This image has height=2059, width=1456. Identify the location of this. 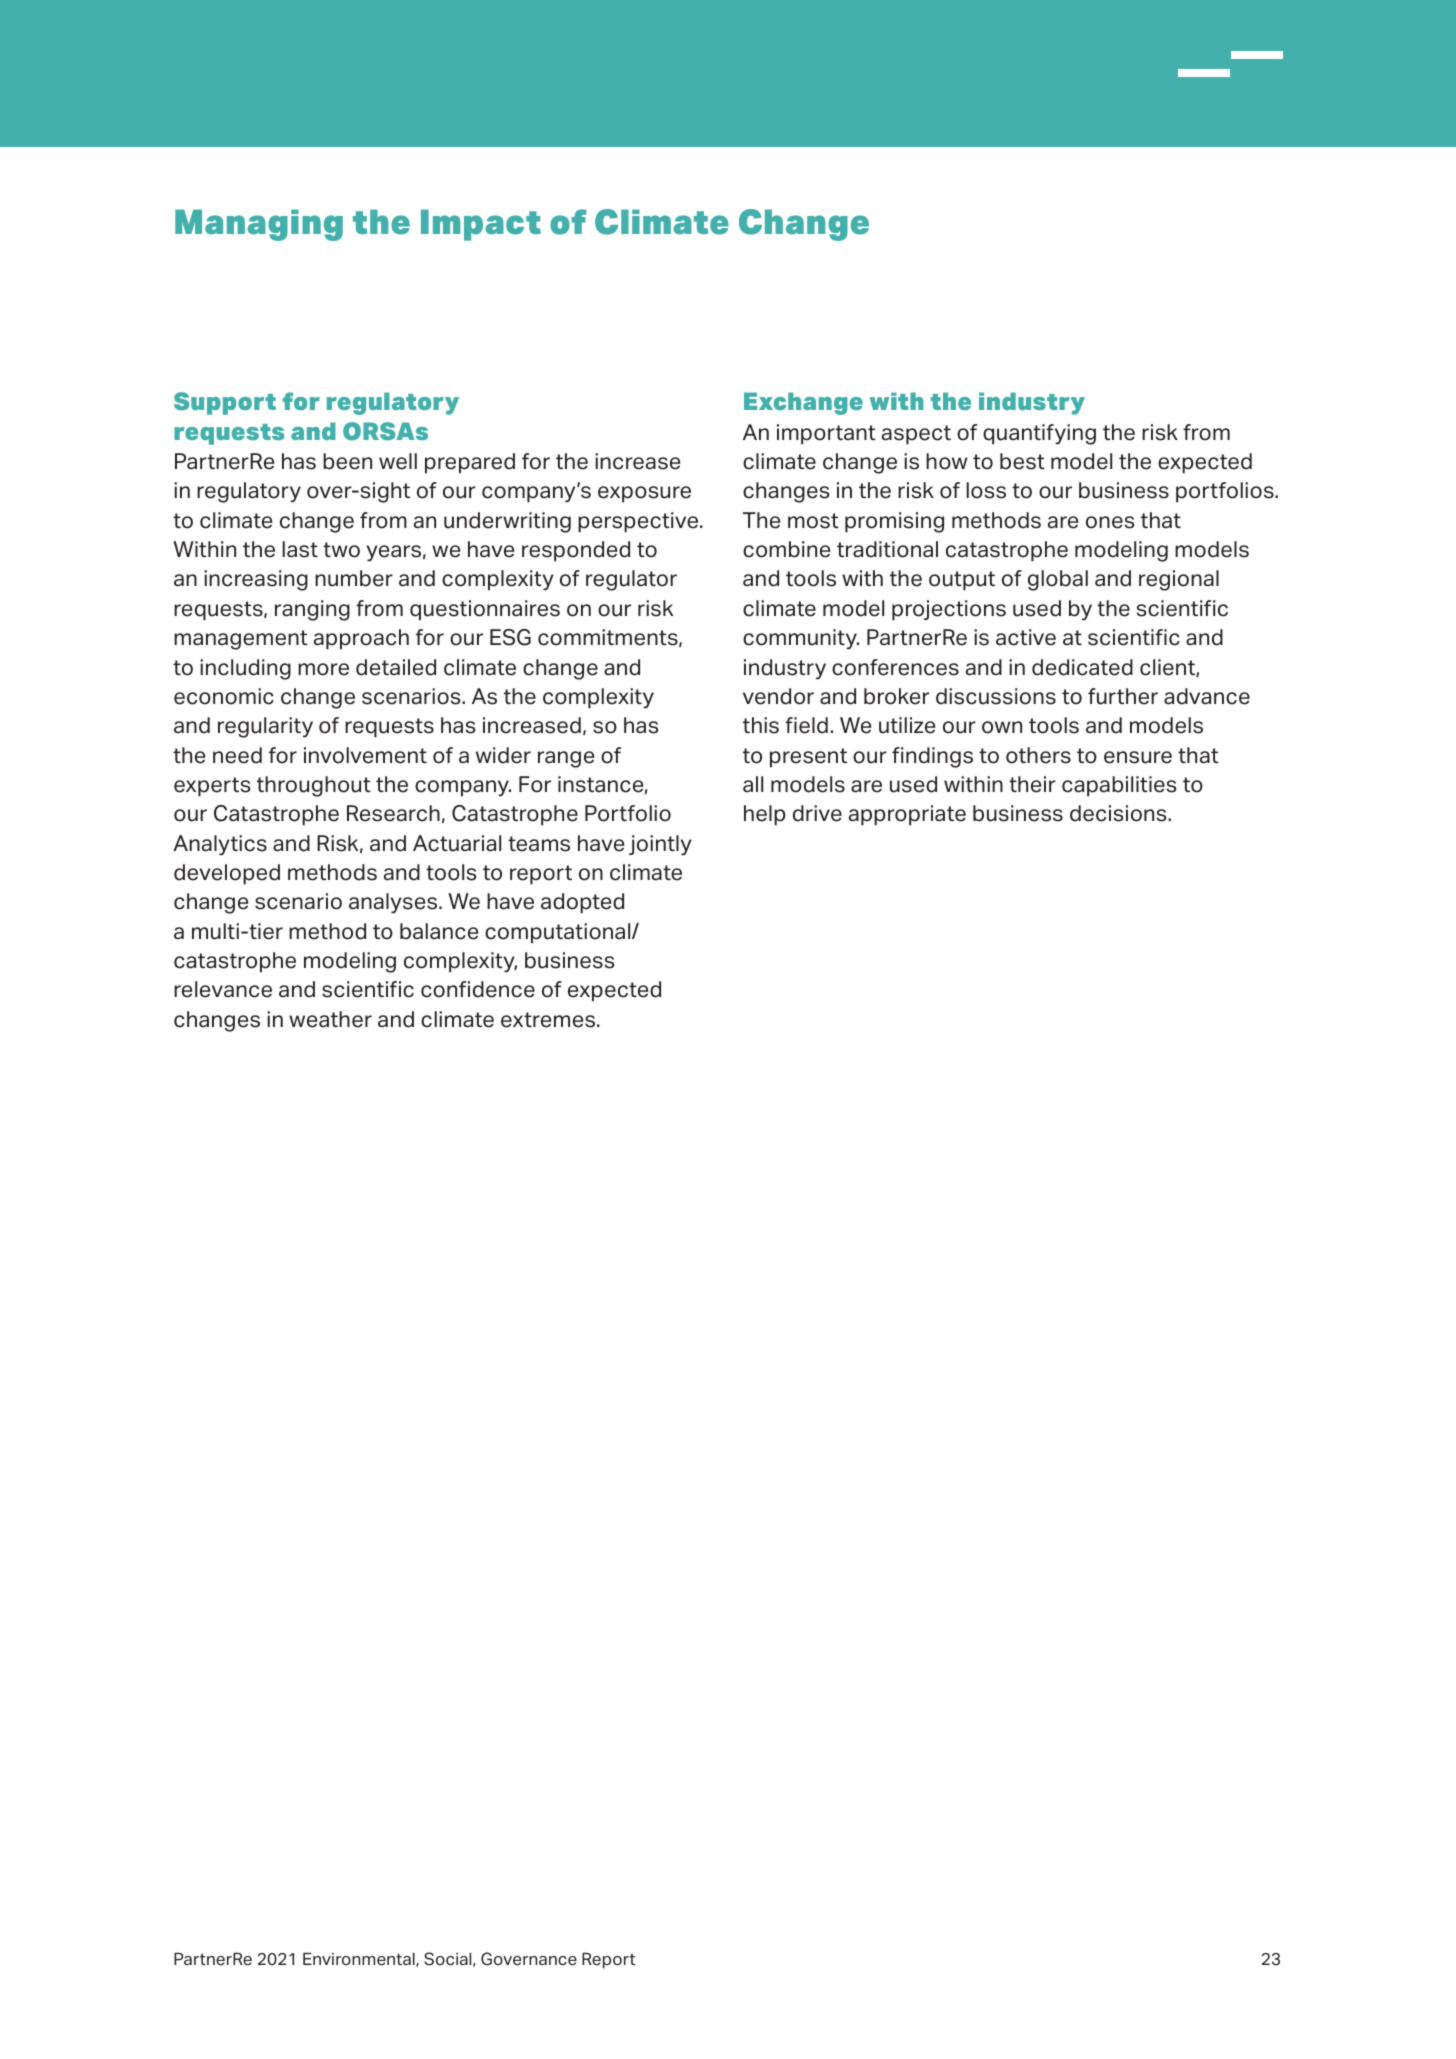
(761, 725).
